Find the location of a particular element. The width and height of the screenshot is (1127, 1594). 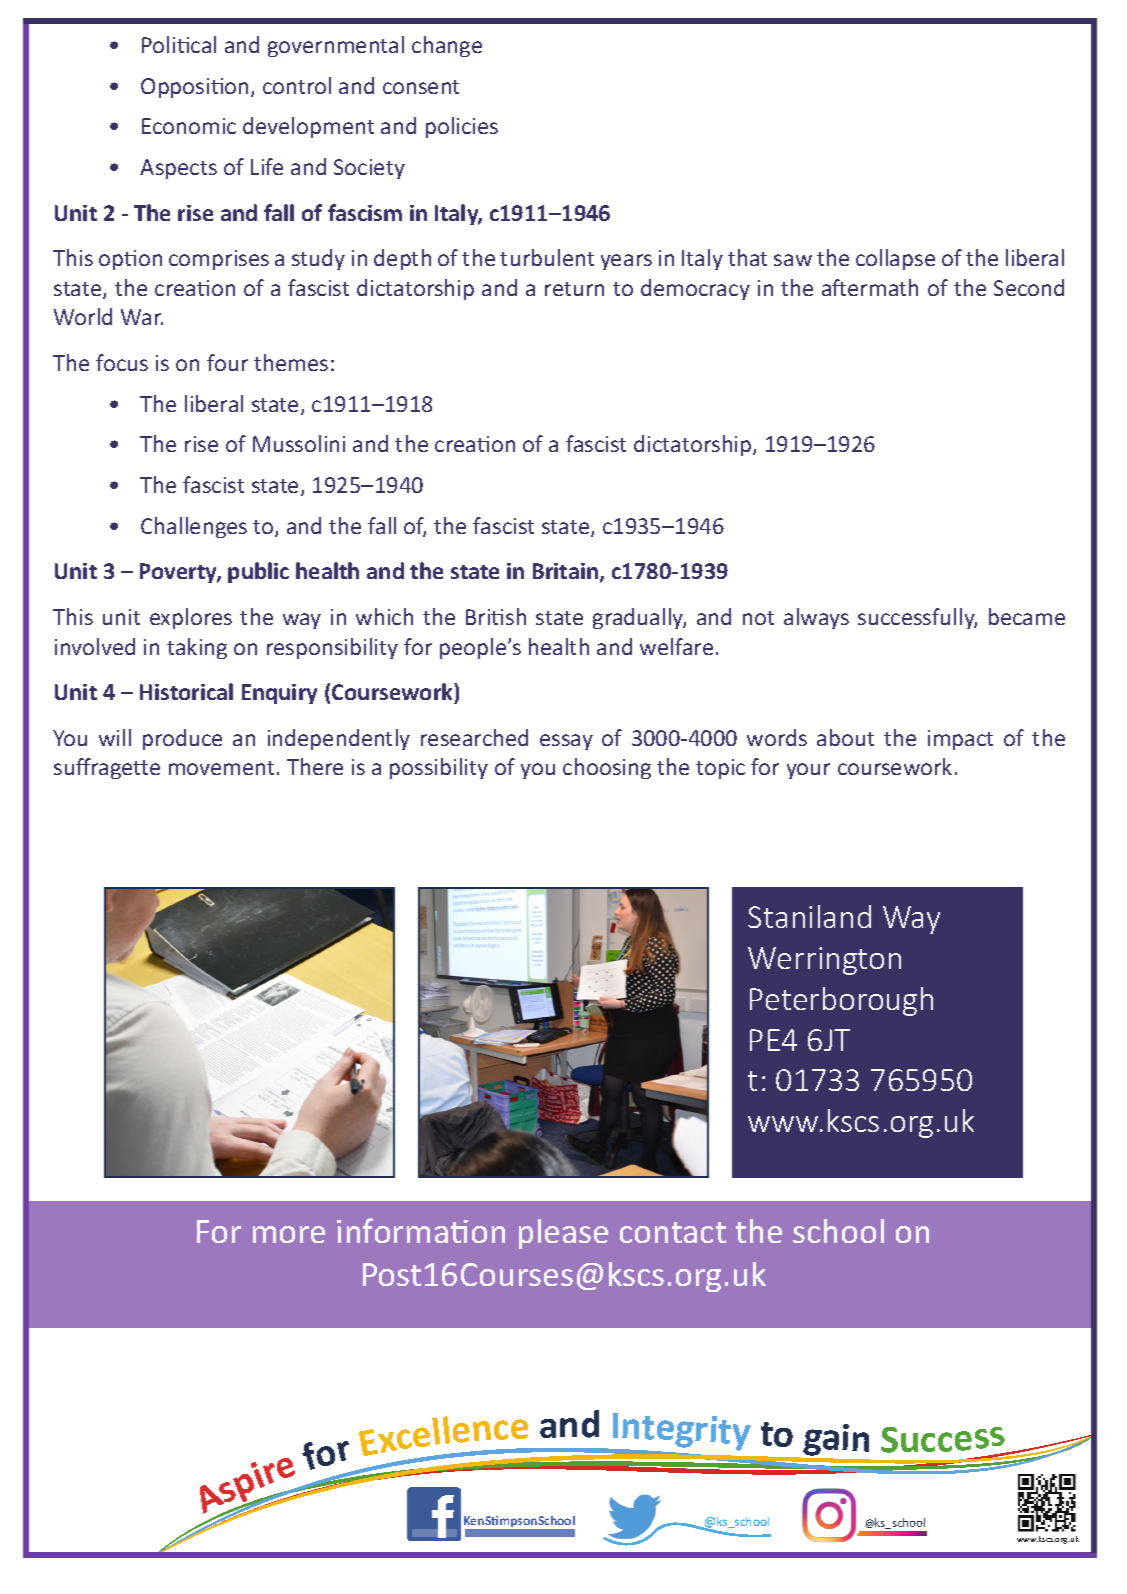

contact is located at coordinates (673, 1232).
